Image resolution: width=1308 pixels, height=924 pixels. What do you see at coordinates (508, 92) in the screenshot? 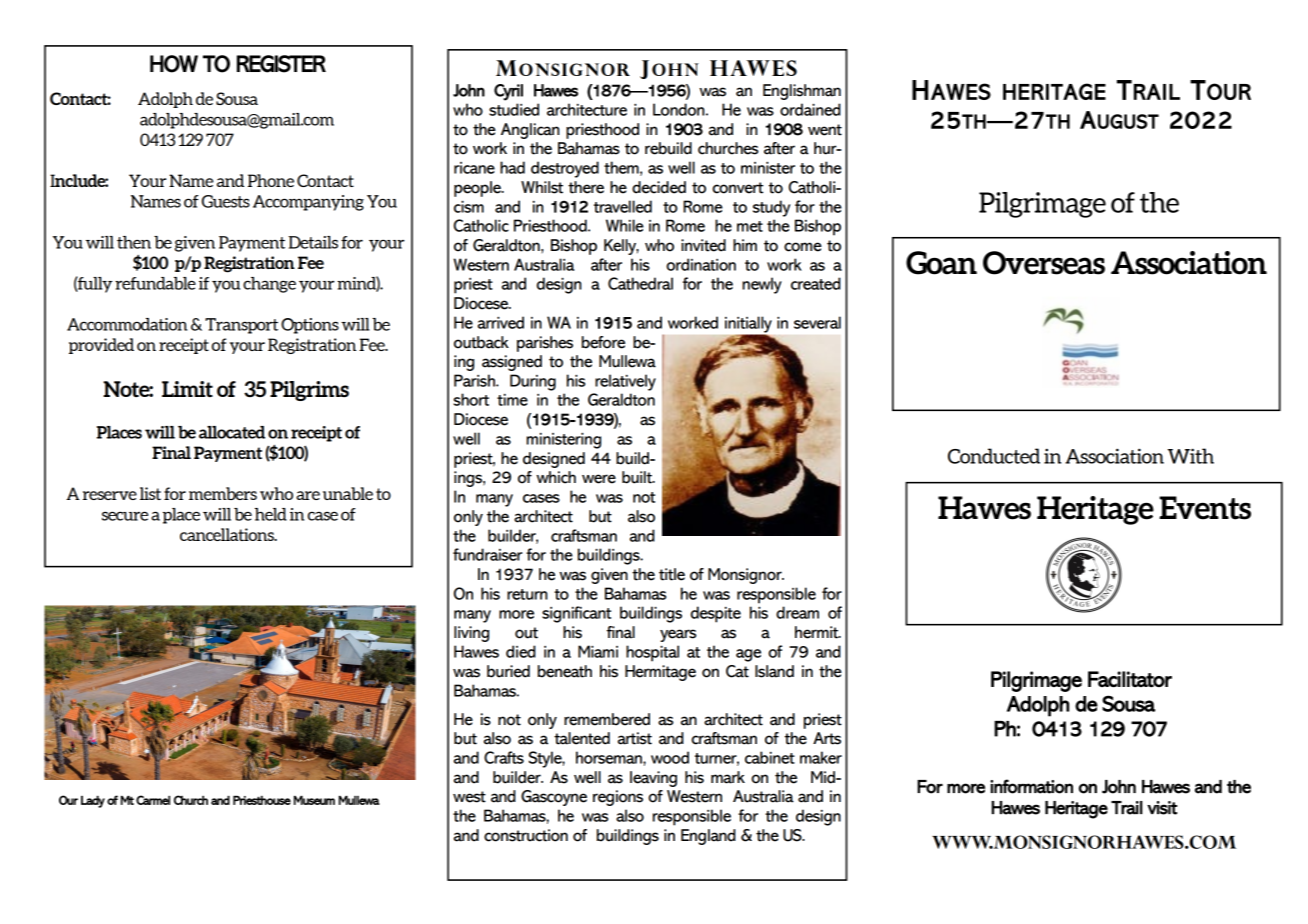
I see `Cyril` at bounding box center [508, 92].
